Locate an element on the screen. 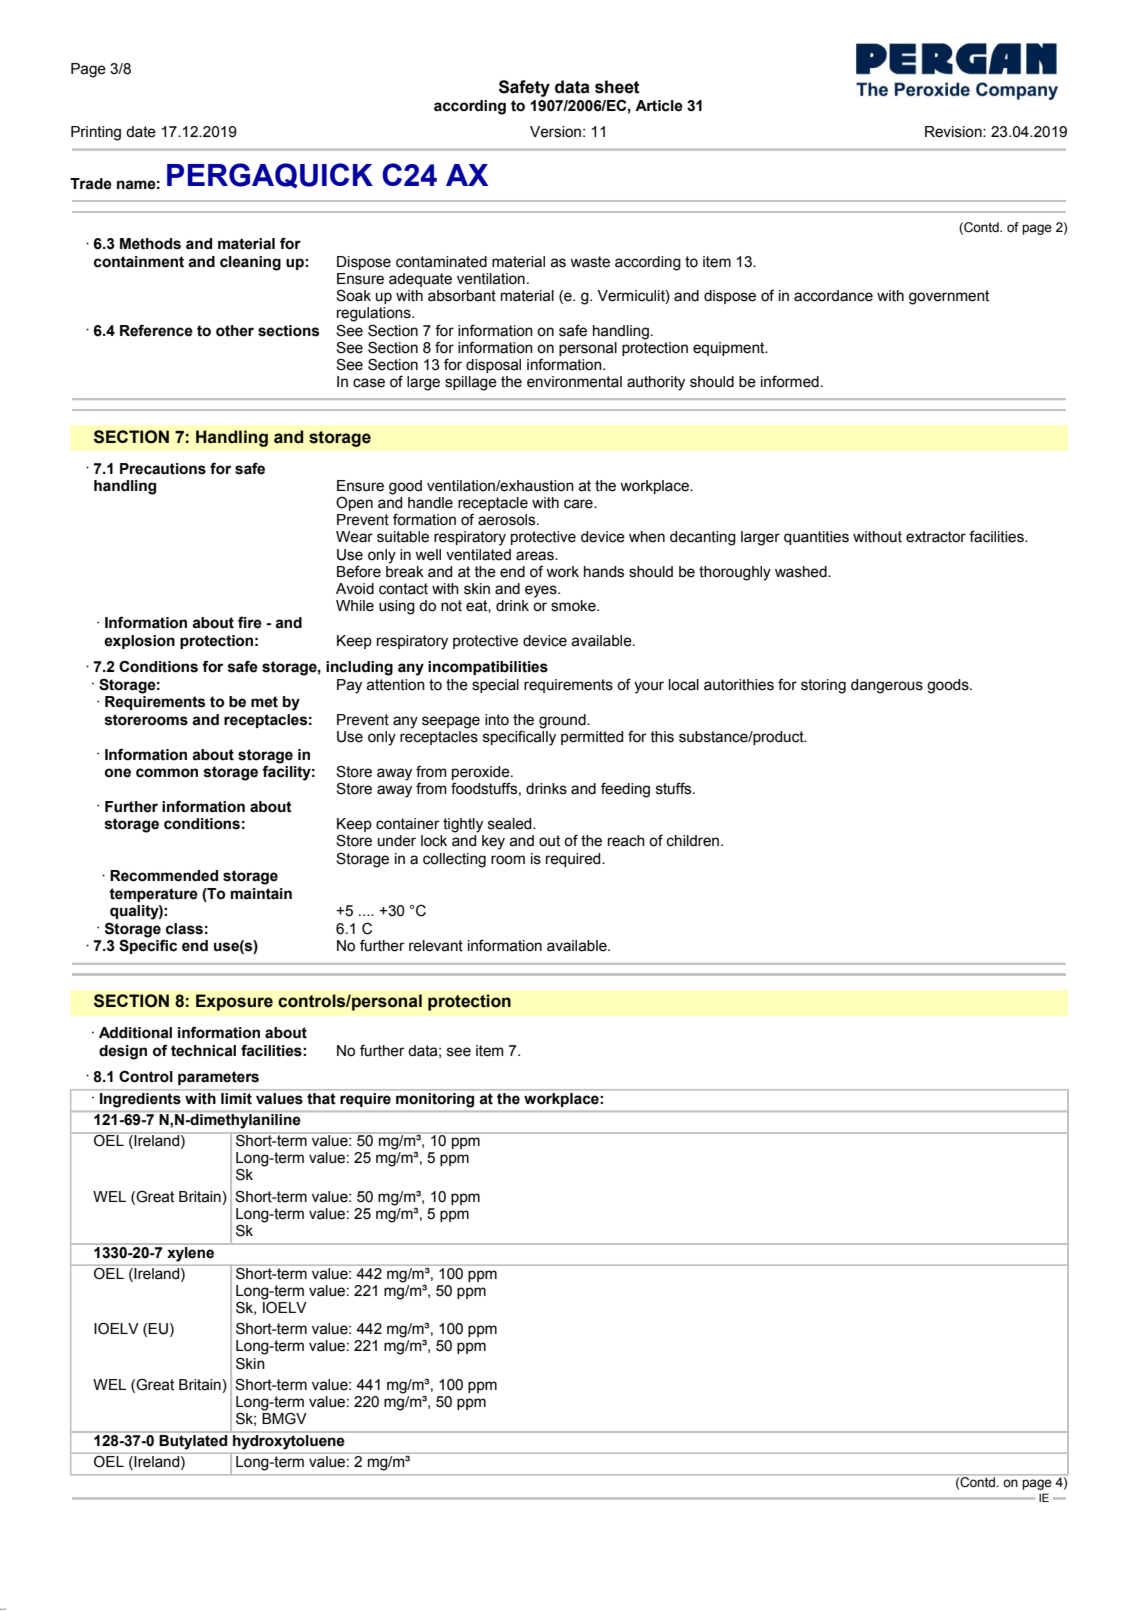 This screenshot has width=1138, height=1611. monitoring is located at coordinates (435, 1100).
